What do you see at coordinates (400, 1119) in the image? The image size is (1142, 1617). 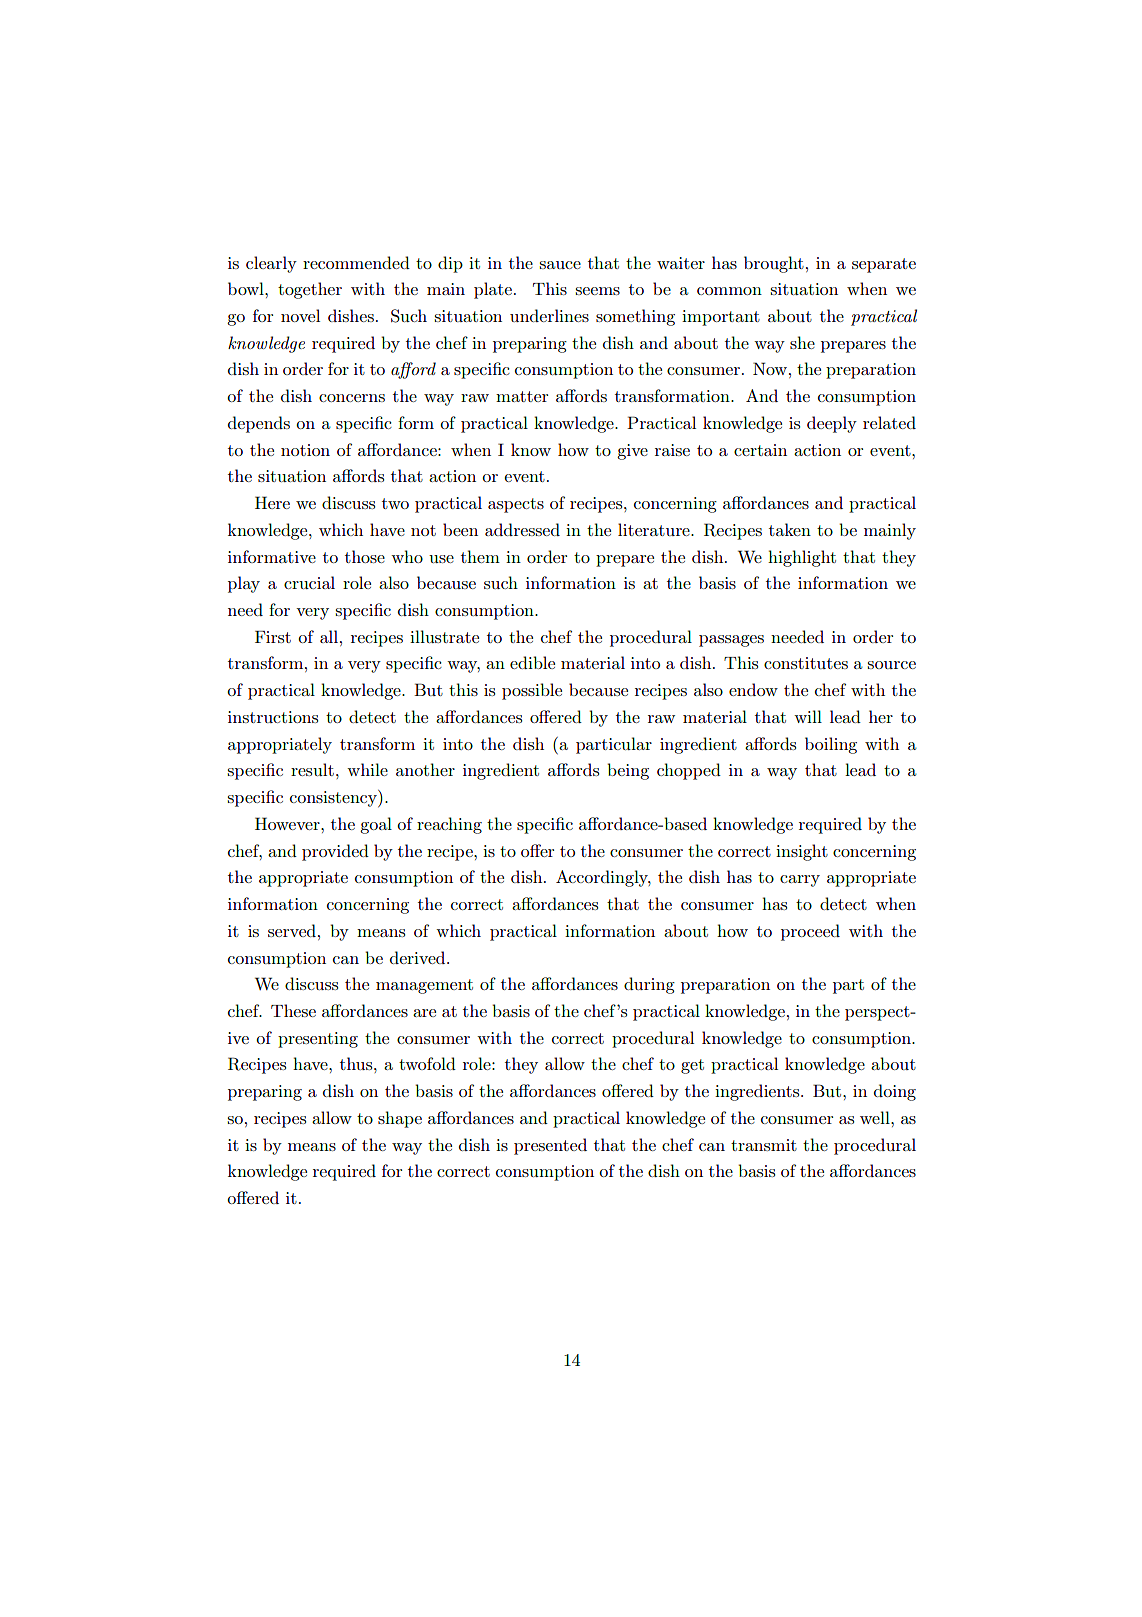 I see `shape` at bounding box center [400, 1119].
